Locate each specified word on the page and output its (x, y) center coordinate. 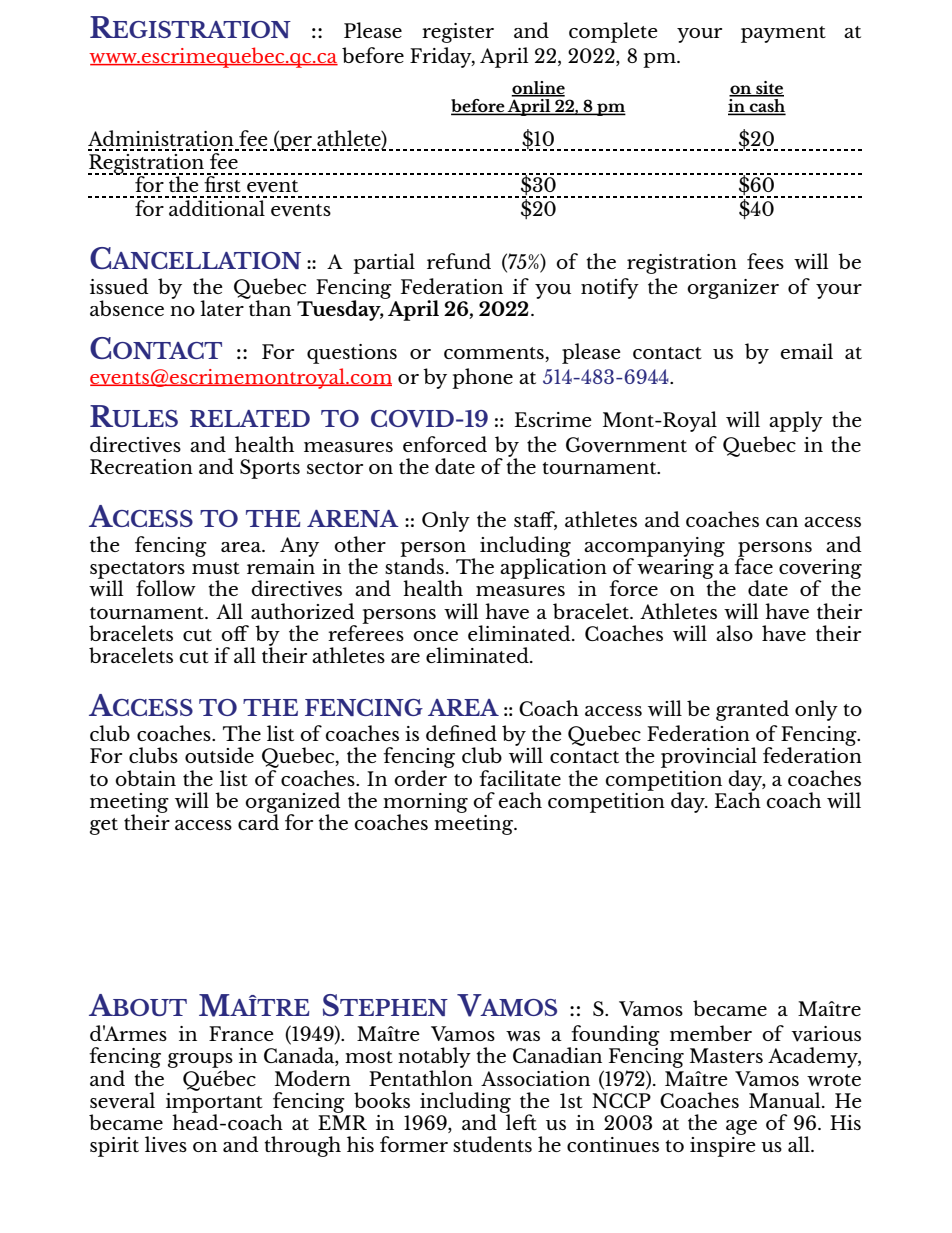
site (769, 88)
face (753, 565)
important (214, 1102)
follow (166, 588)
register (458, 33)
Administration (161, 138)
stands (414, 565)
